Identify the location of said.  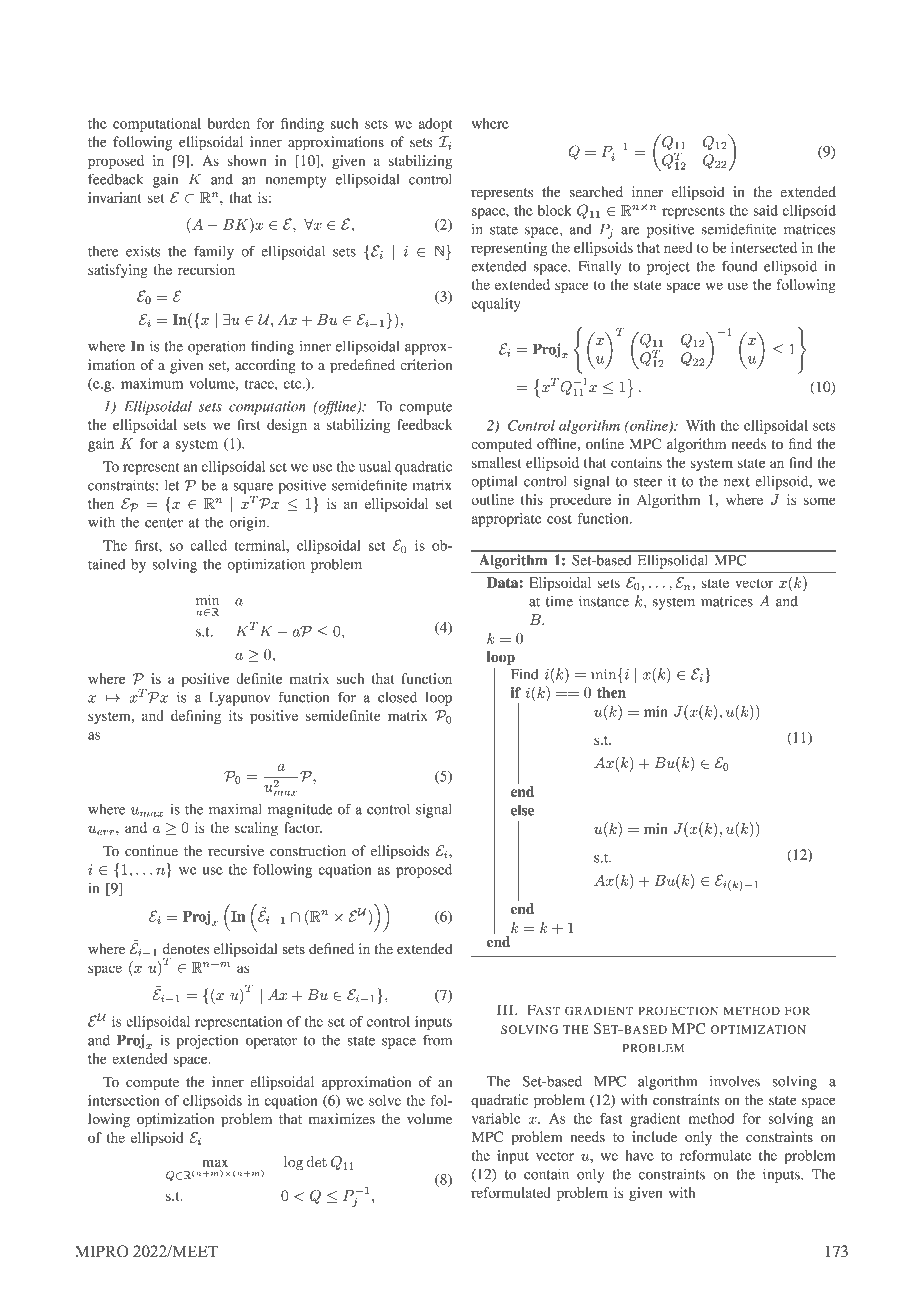
(765, 210).
